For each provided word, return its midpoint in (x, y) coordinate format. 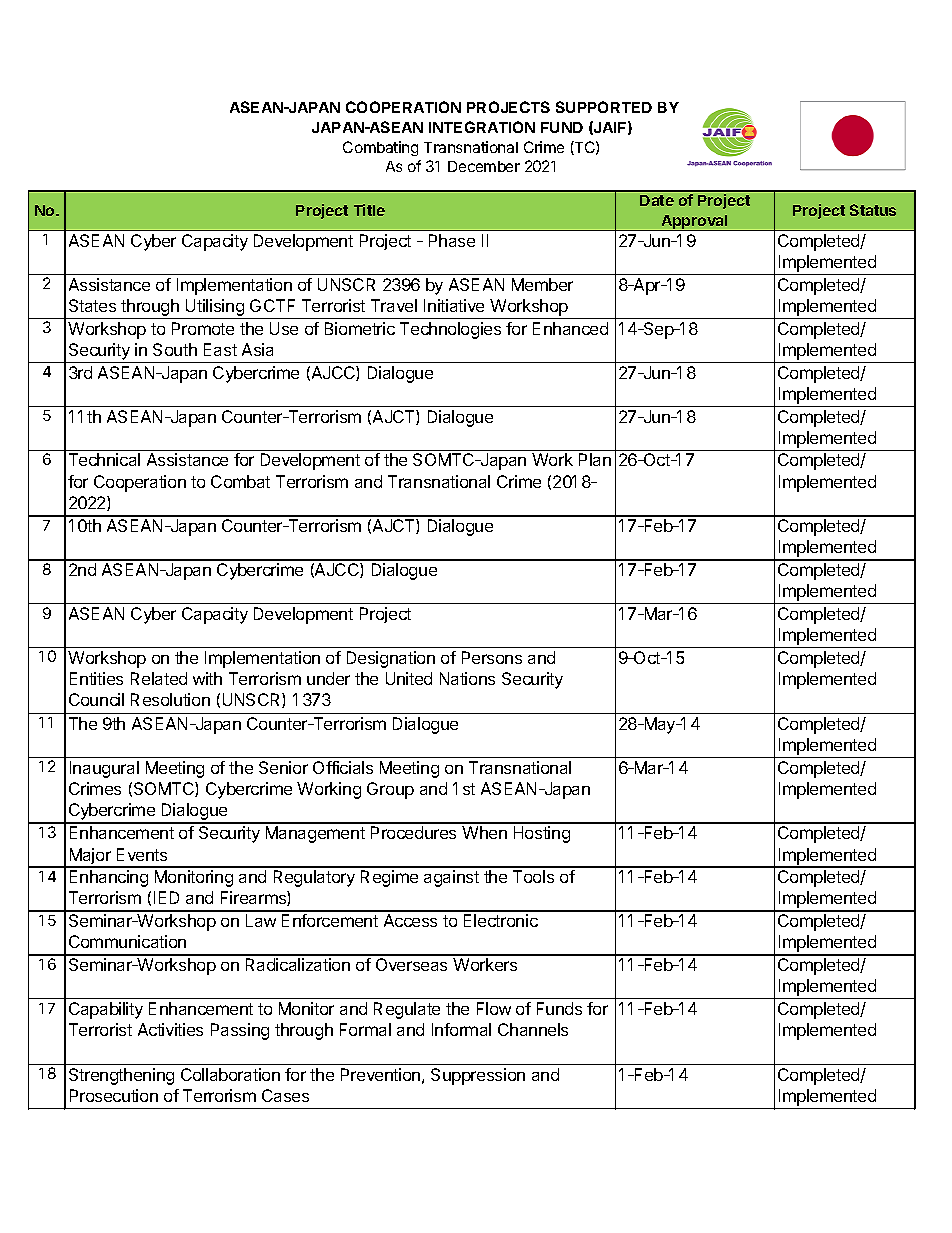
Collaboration (230, 1074)
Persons (492, 657)
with (207, 678)
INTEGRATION (482, 127)
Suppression (478, 1076)
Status (873, 210)
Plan (595, 459)
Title (369, 210)
